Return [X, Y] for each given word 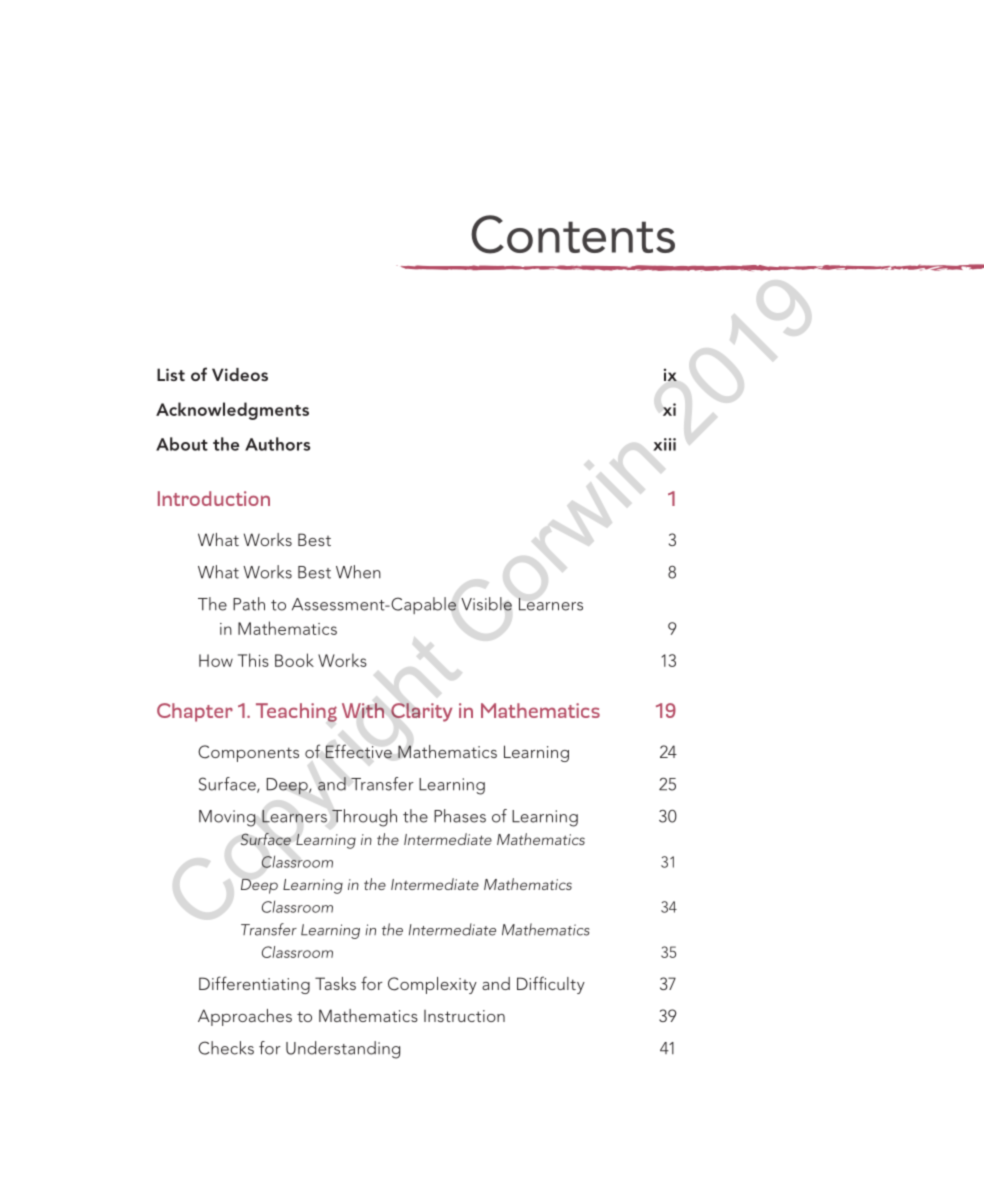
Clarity [421, 712]
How [216, 660]
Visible [486, 604]
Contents [573, 234]
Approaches [245, 1017]
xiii [664, 444]
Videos [240, 374]
